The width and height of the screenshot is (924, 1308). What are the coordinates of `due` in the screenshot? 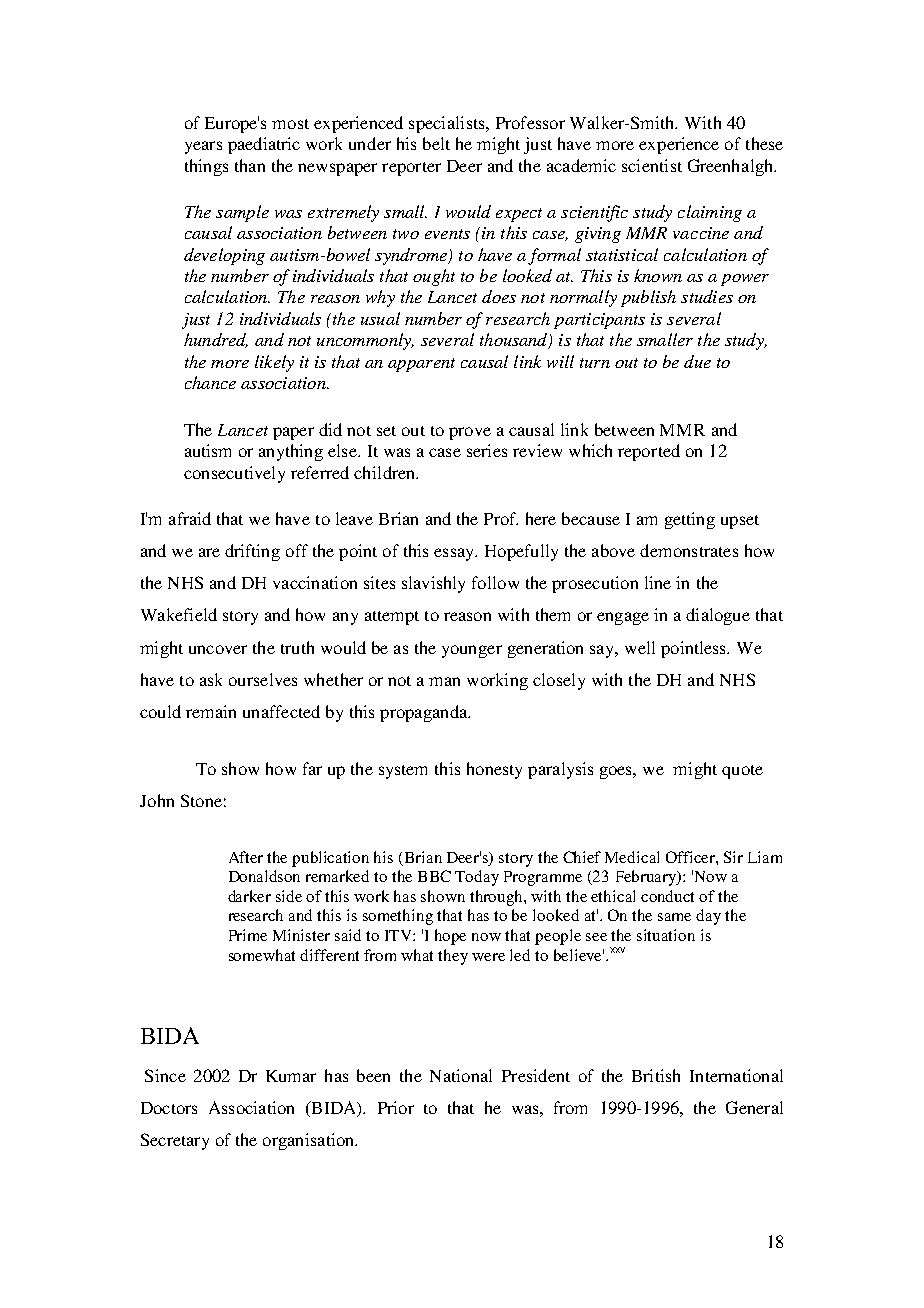 It's located at (697, 361).
